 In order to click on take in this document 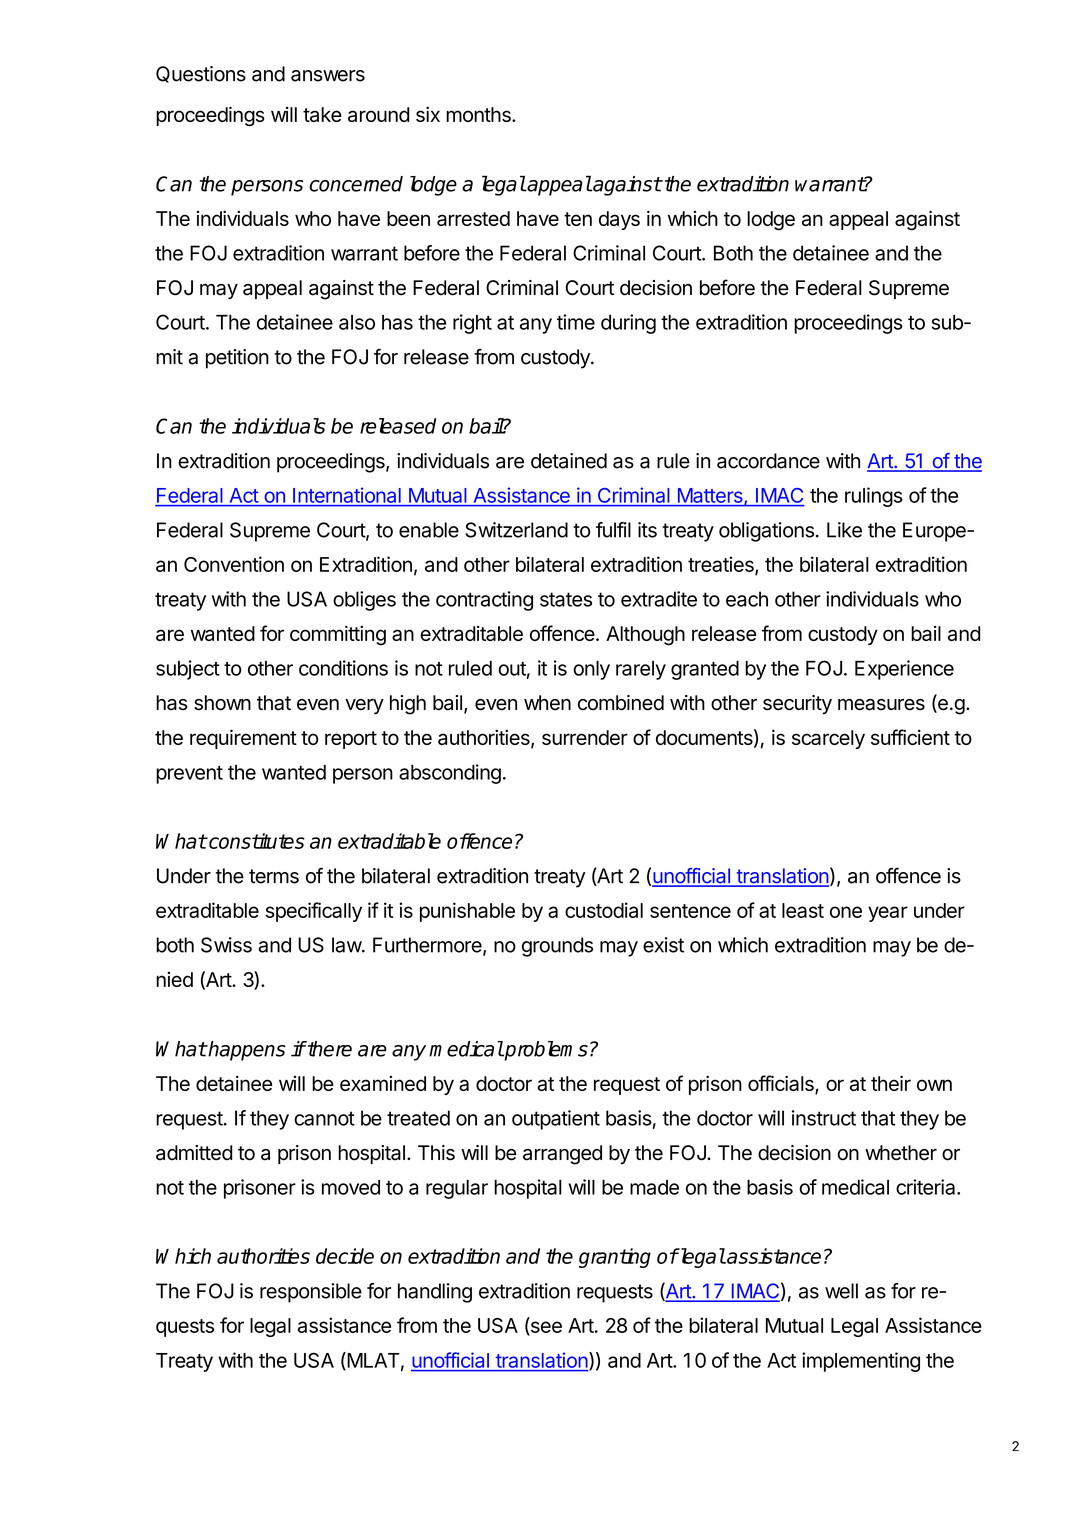, I will do `click(322, 114)`.
